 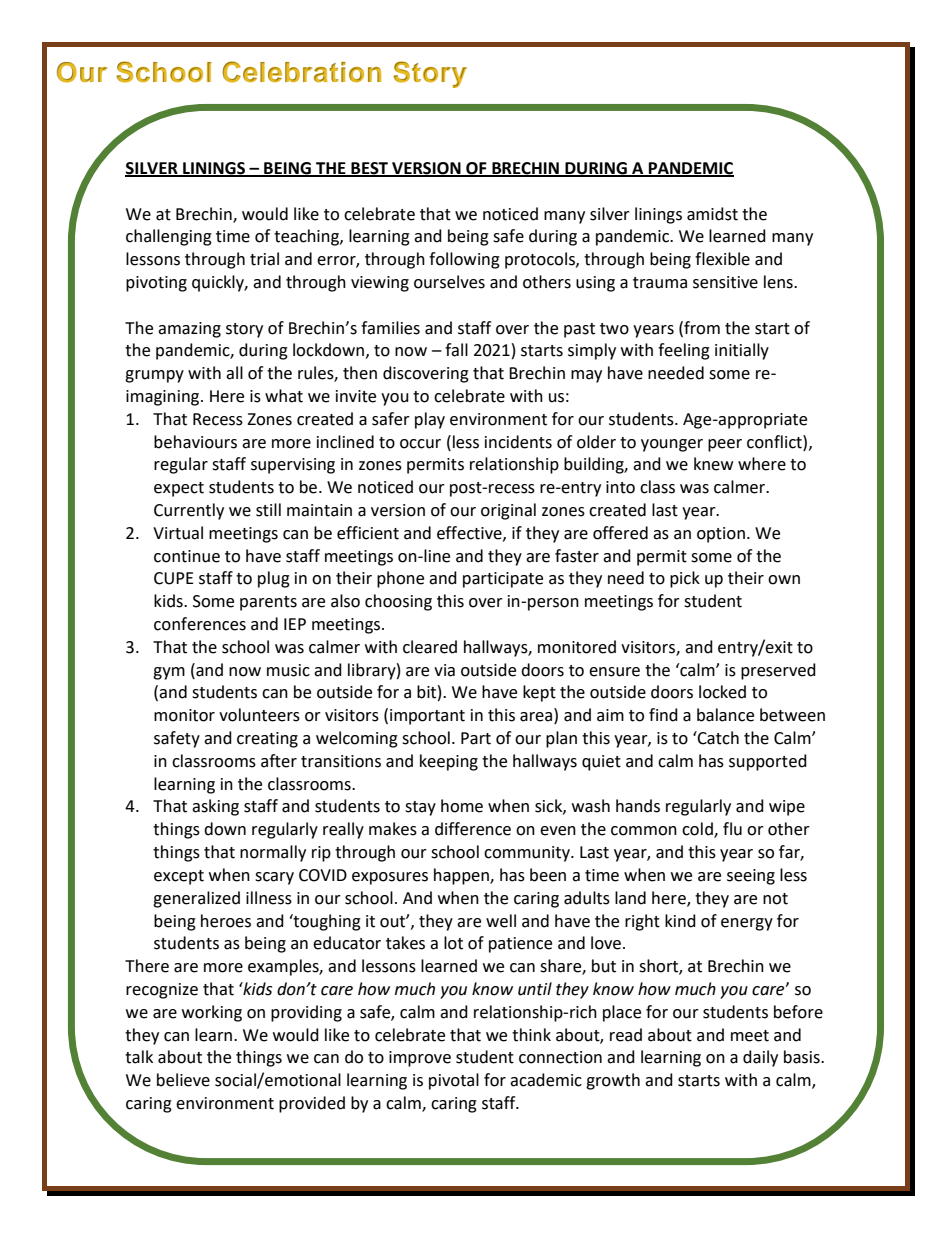 I want to click on amidst, so click(x=712, y=214).
